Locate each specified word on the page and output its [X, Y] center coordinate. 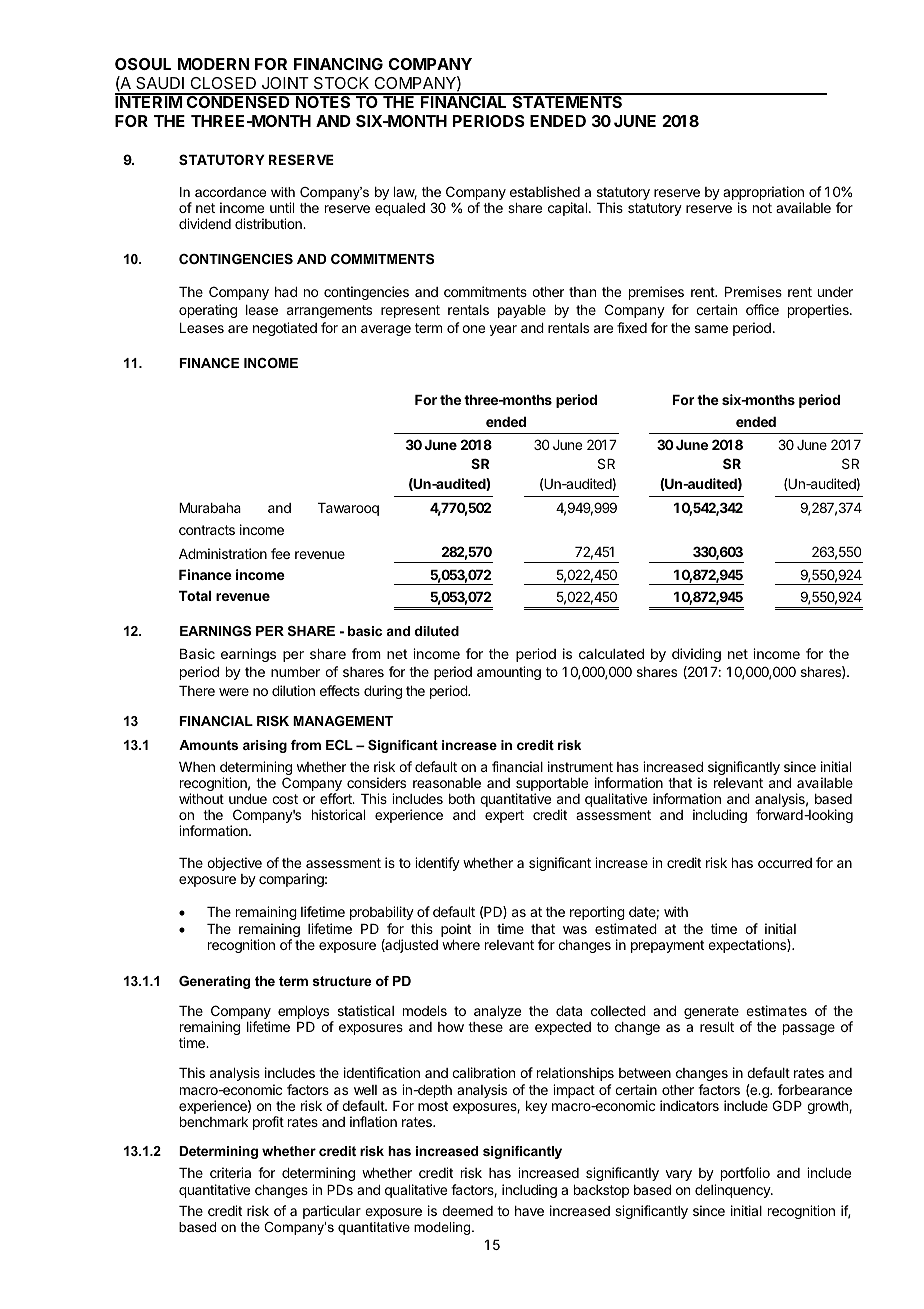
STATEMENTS [567, 101]
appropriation [763, 194]
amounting [509, 673]
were [234, 692]
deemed [467, 1211]
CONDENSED [238, 101]
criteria [230, 1172]
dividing [696, 655]
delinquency [733, 1191]
